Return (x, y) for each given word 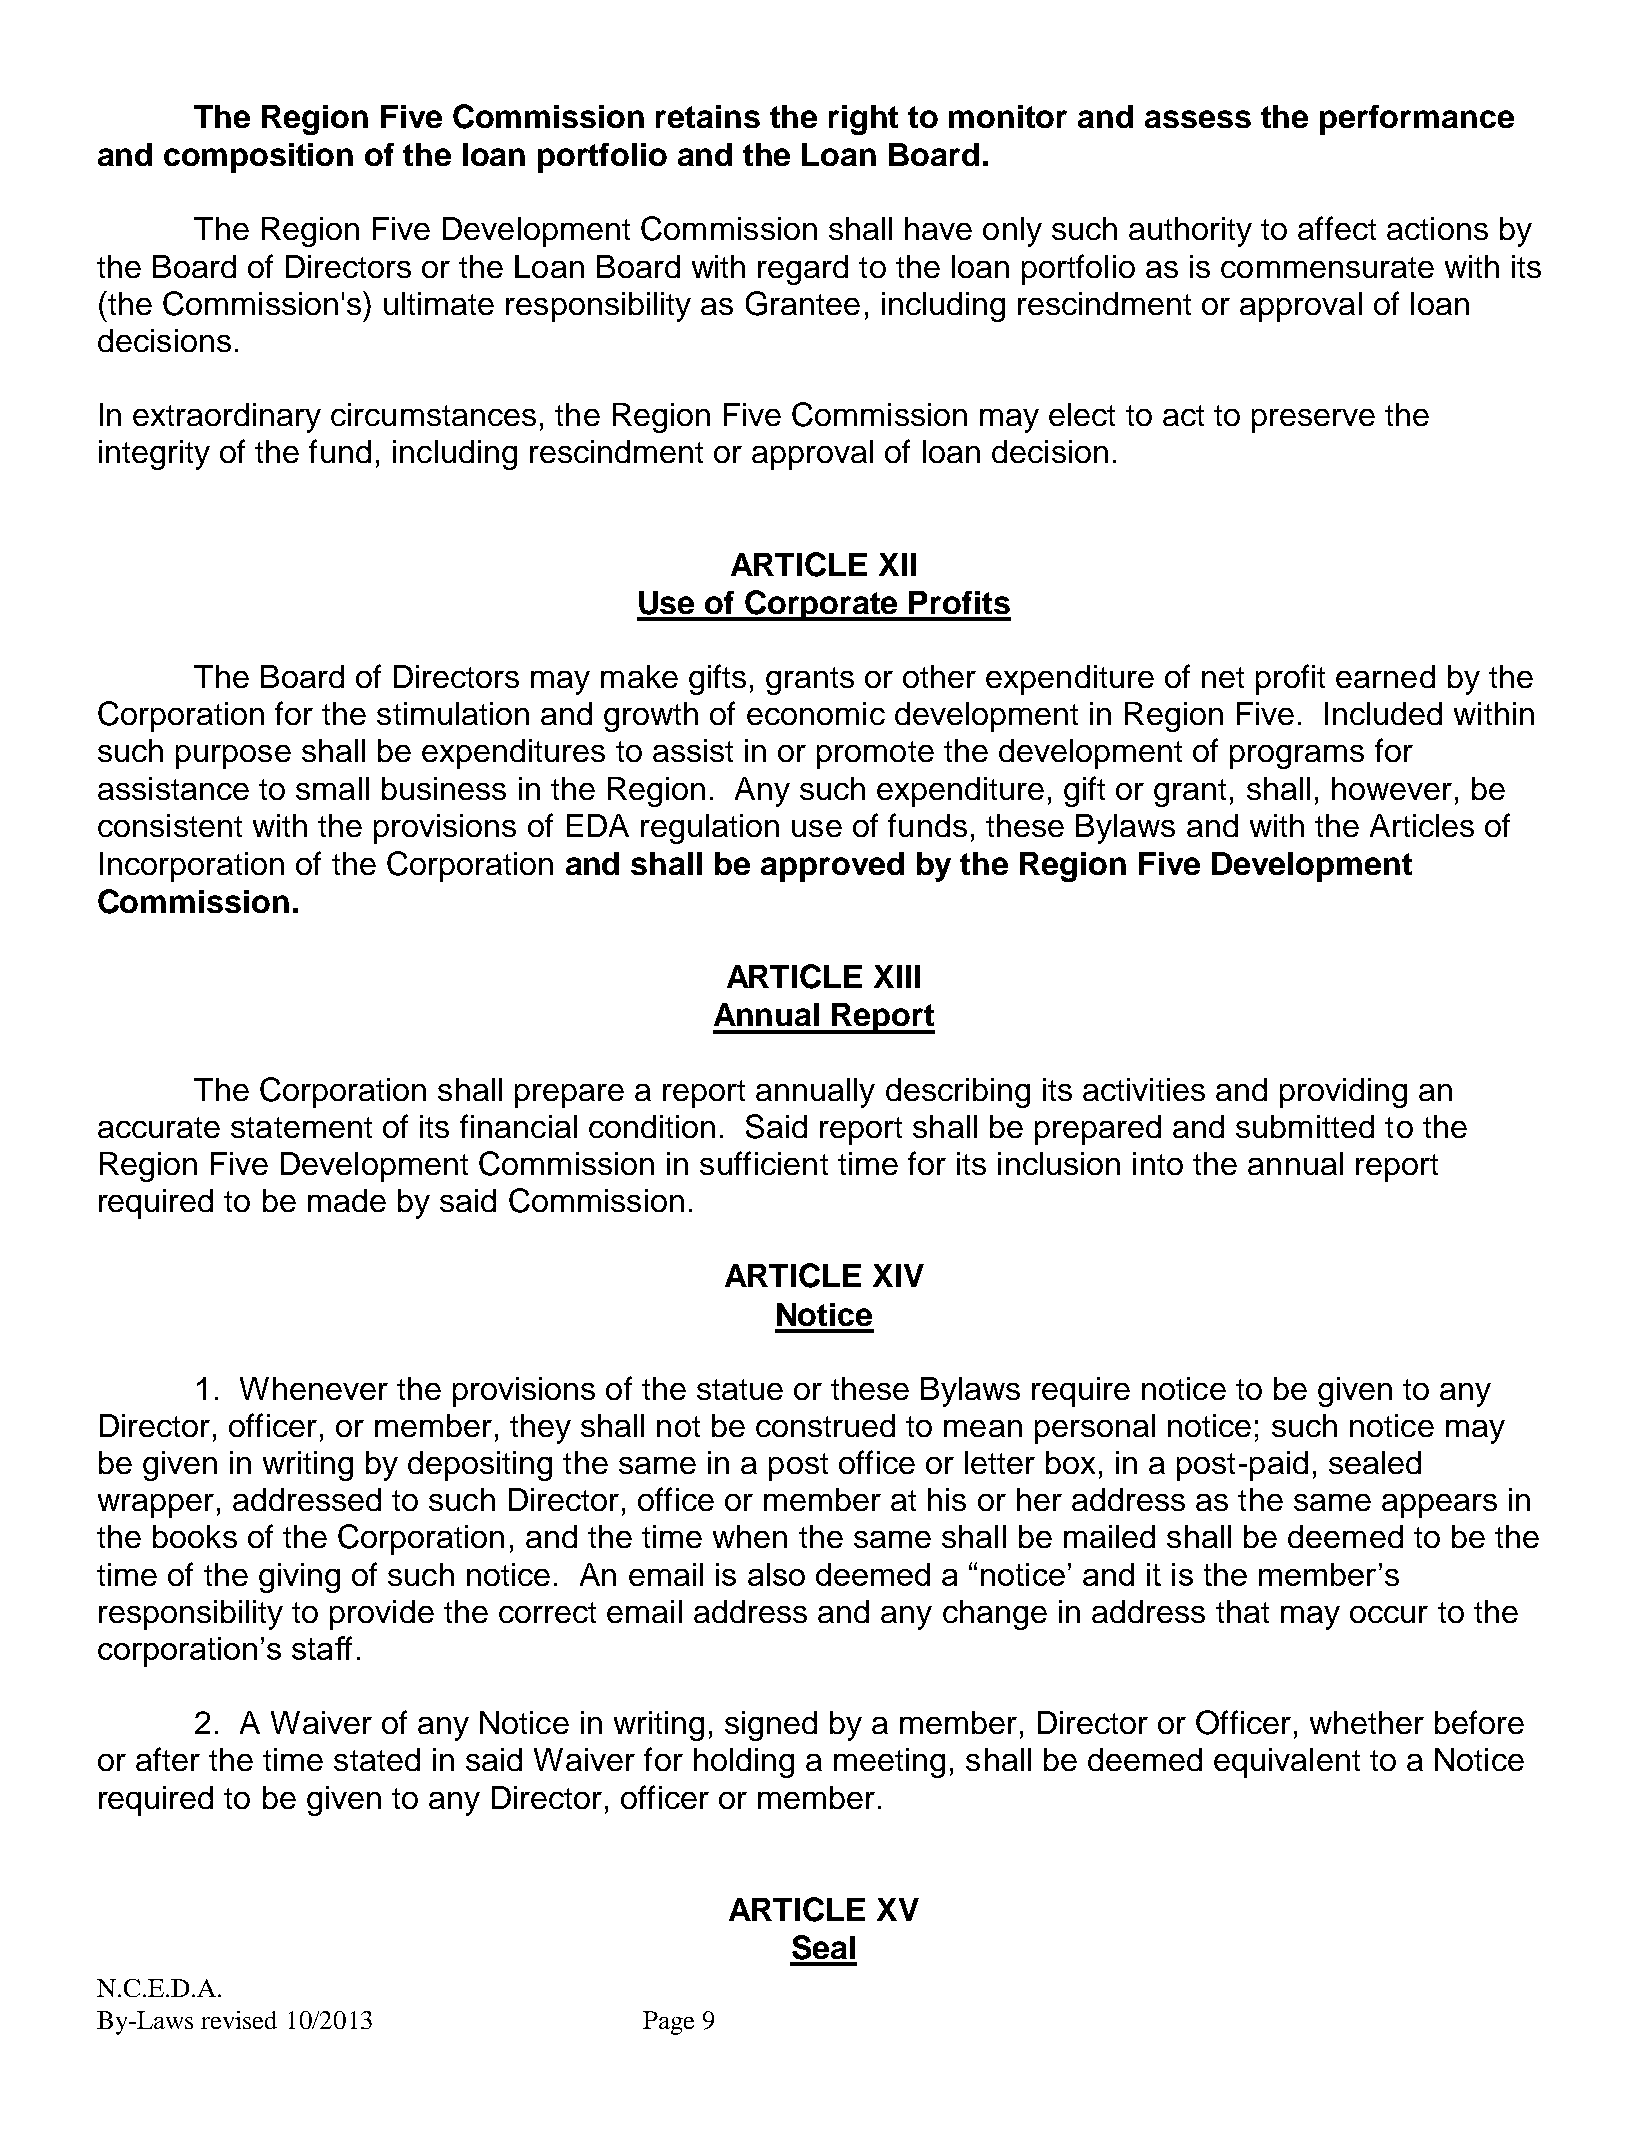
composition (258, 158)
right (863, 120)
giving (299, 1578)
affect (1337, 228)
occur (1389, 1614)
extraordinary (227, 418)
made (347, 1200)
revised (239, 2020)
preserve (1313, 421)
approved (832, 867)
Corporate (822, 605)
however (1392, 788)
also (776, 1574)
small (332, 788)
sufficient (764, 1163)
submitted (1305, 1126)
